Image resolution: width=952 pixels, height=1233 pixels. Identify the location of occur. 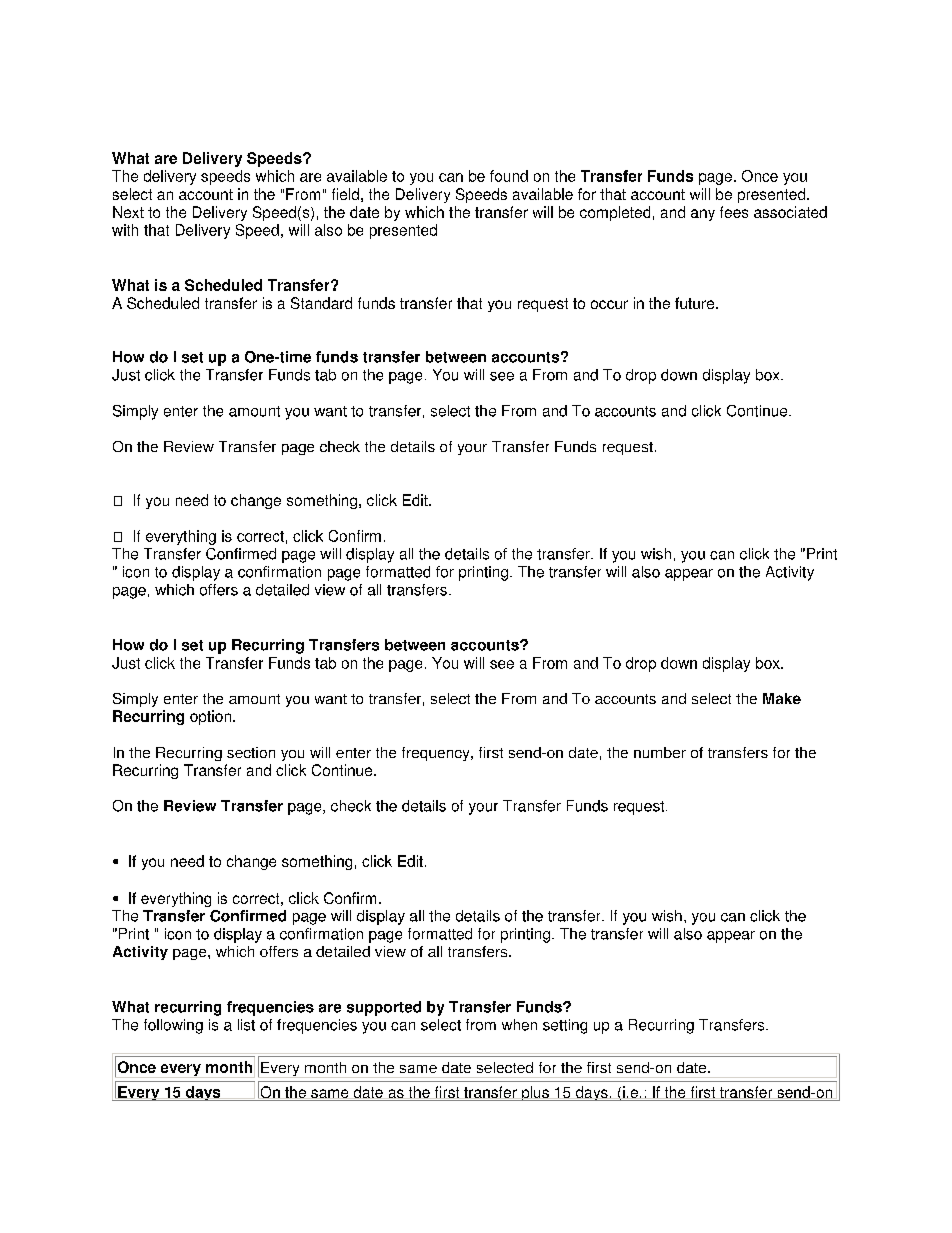
(609, 304).
